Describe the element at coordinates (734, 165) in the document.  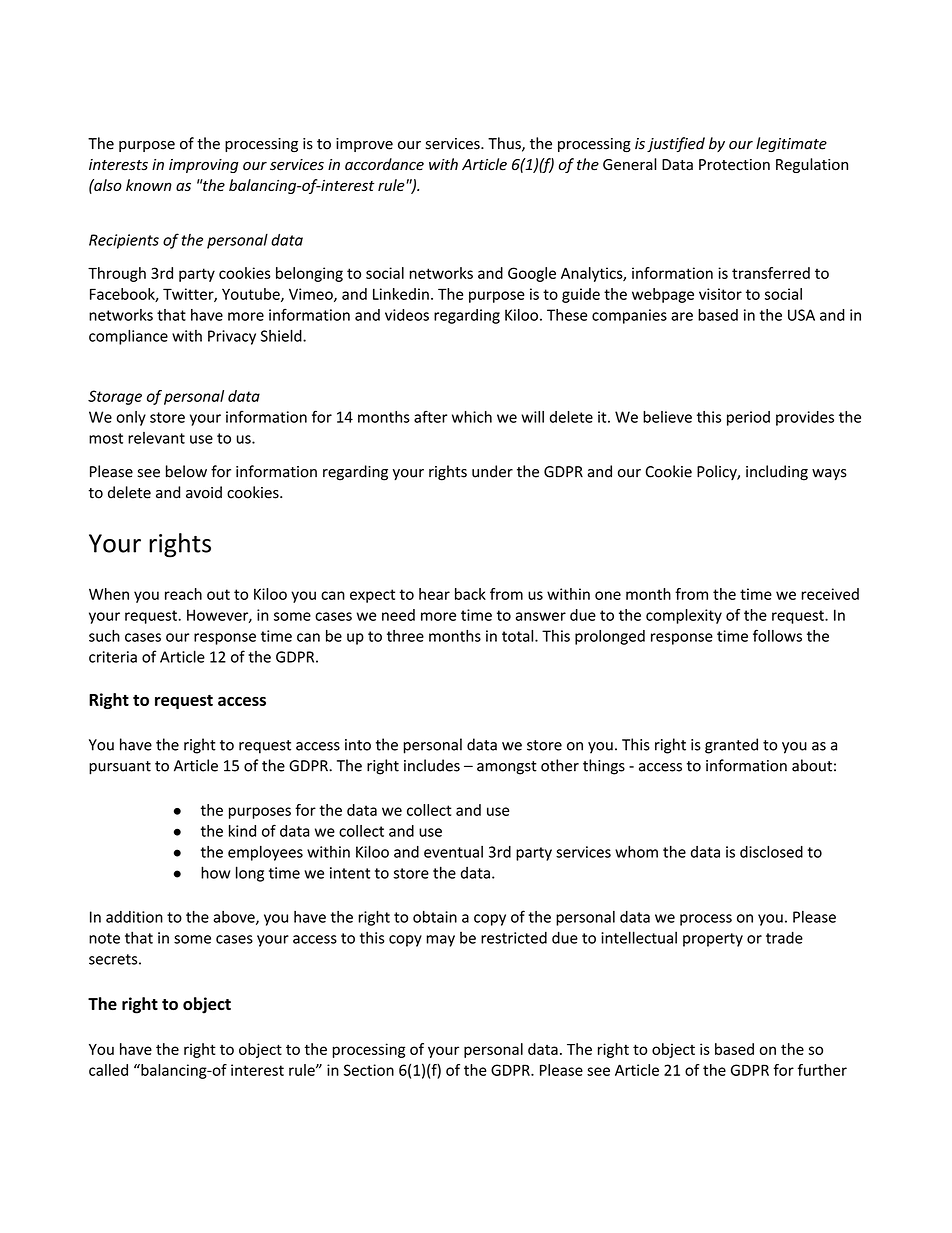
I see `Protection` at that location.
